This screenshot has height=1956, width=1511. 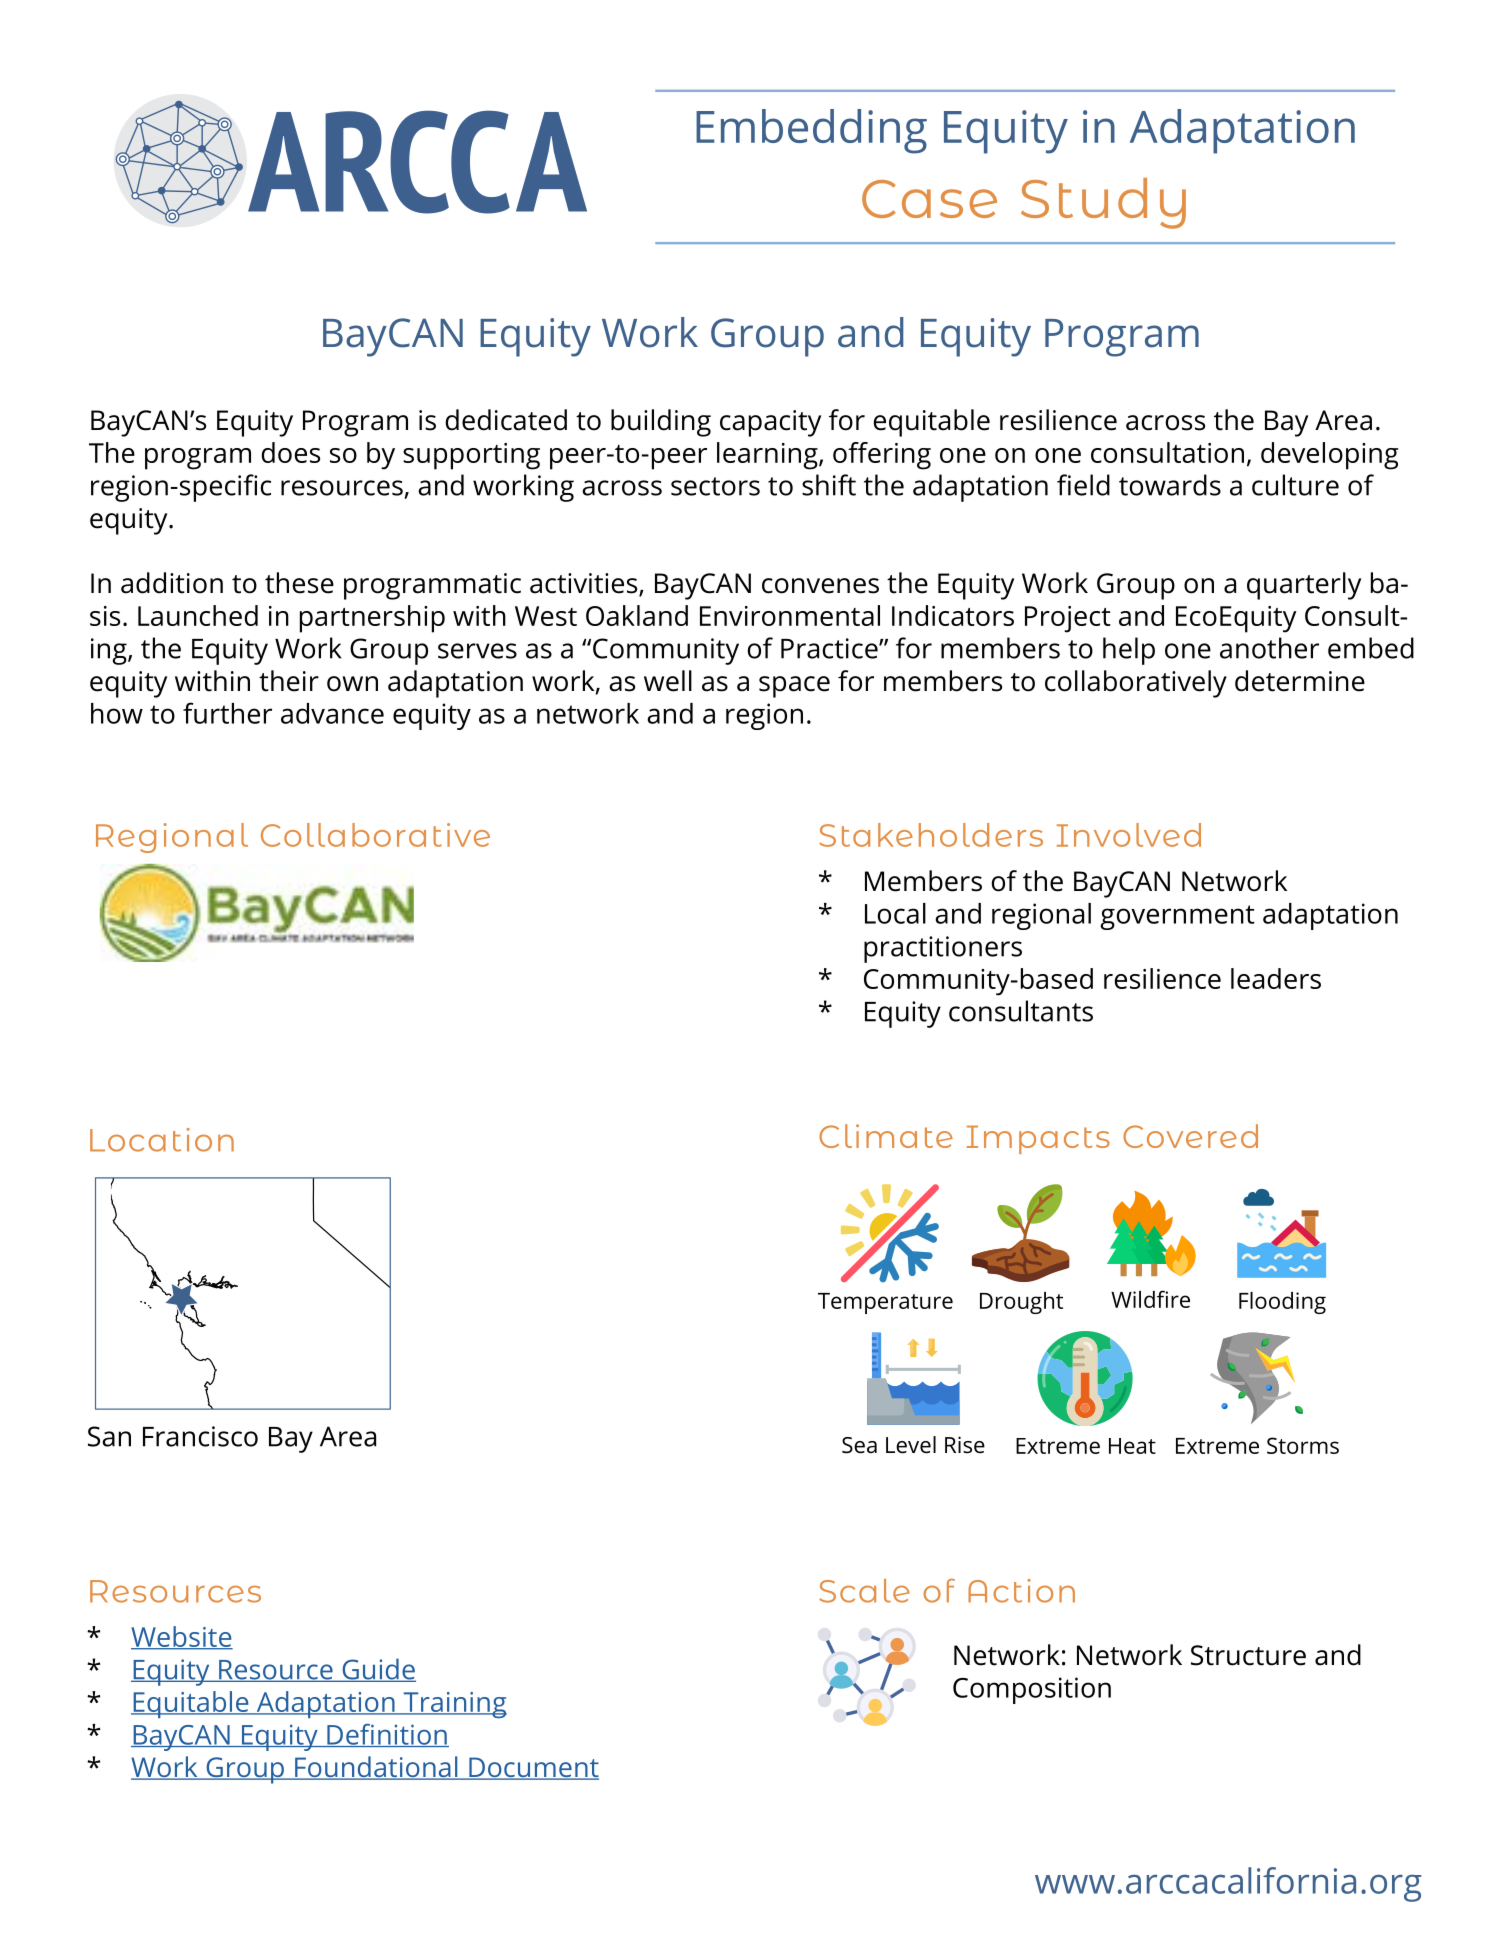 I want to click on Location, so click(x=162, y=1140).
